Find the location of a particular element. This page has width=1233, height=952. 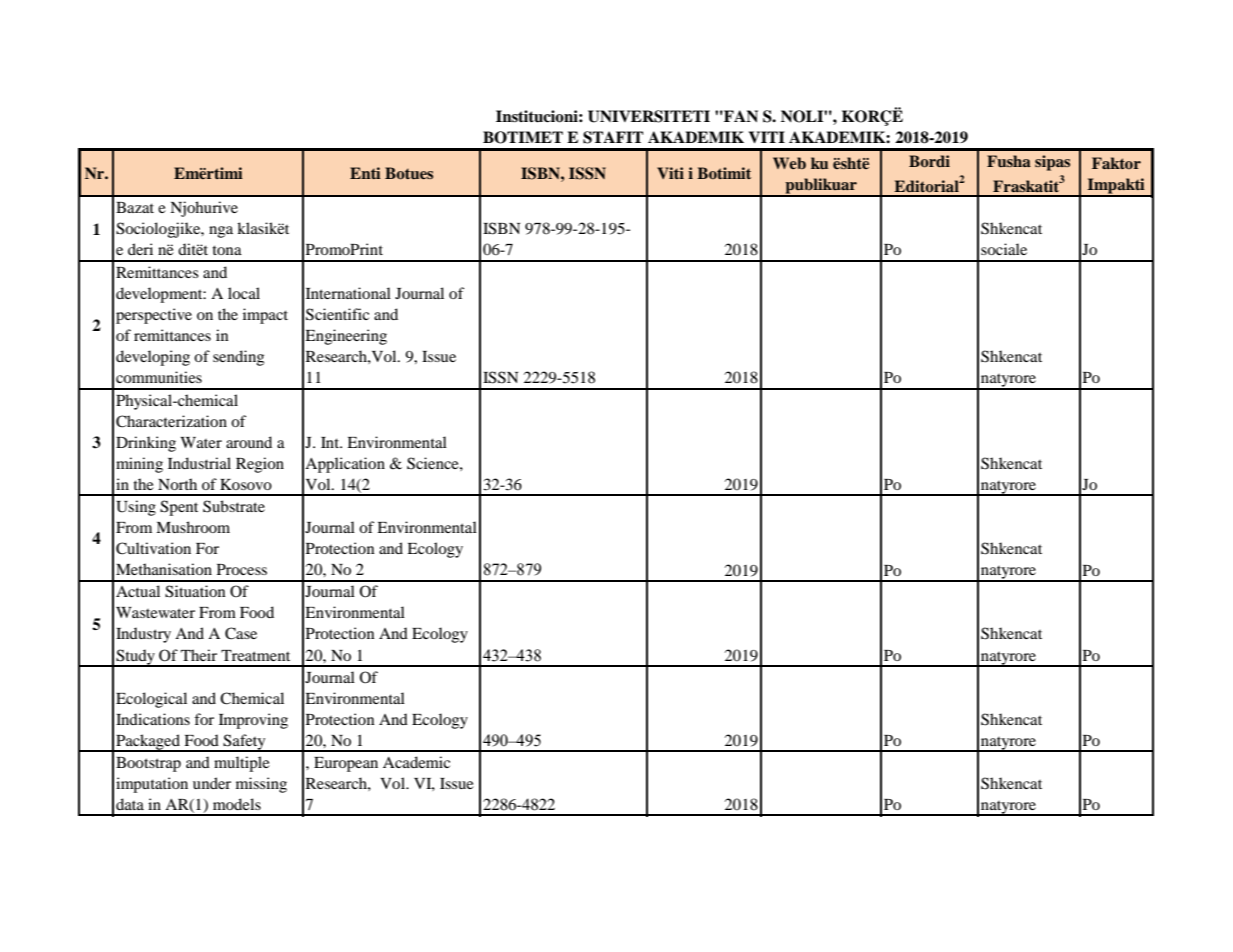

under is located at coordinates (212, 783).
